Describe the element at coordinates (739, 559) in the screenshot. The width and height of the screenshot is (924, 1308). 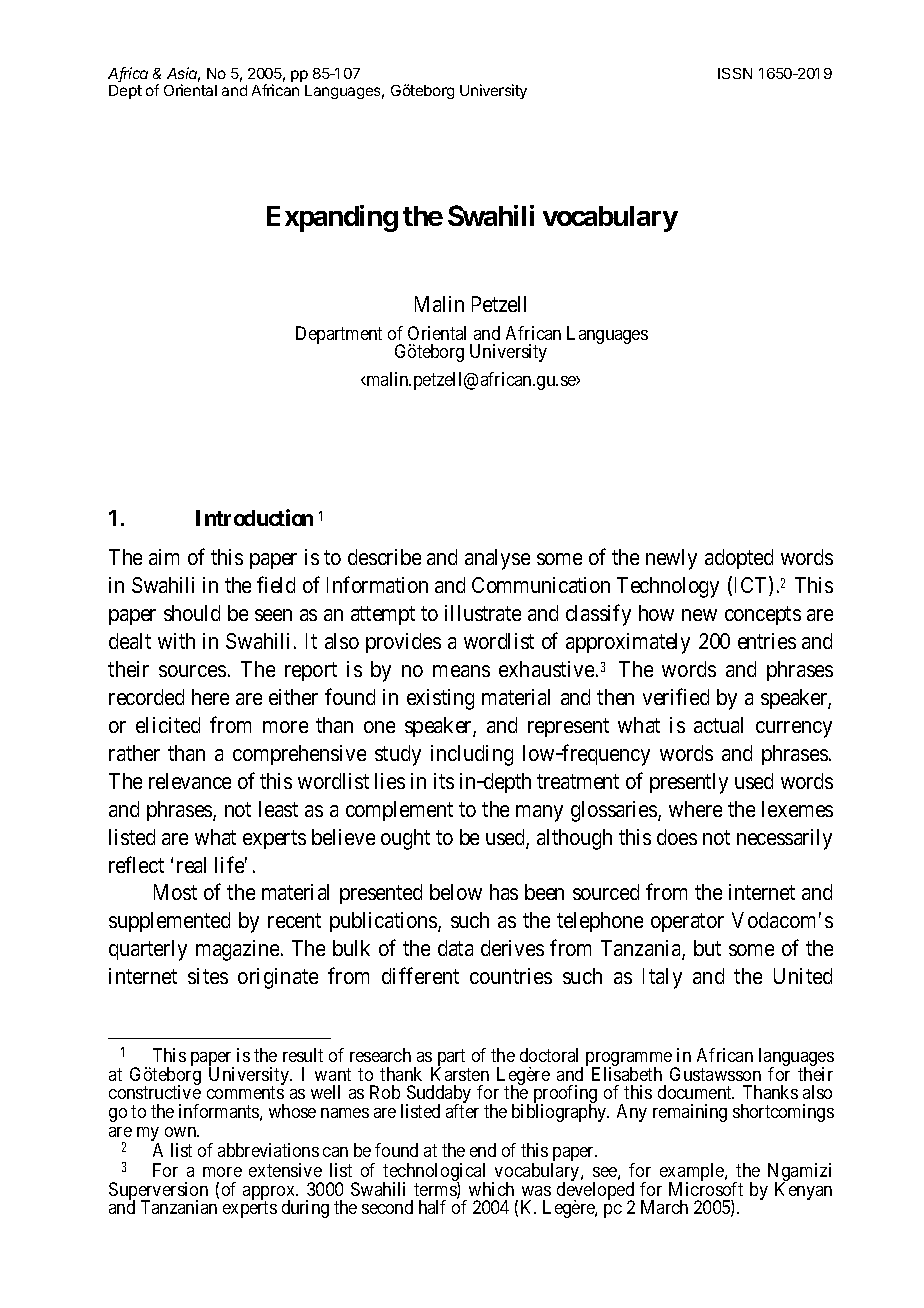
I see `adopted` at that location.
